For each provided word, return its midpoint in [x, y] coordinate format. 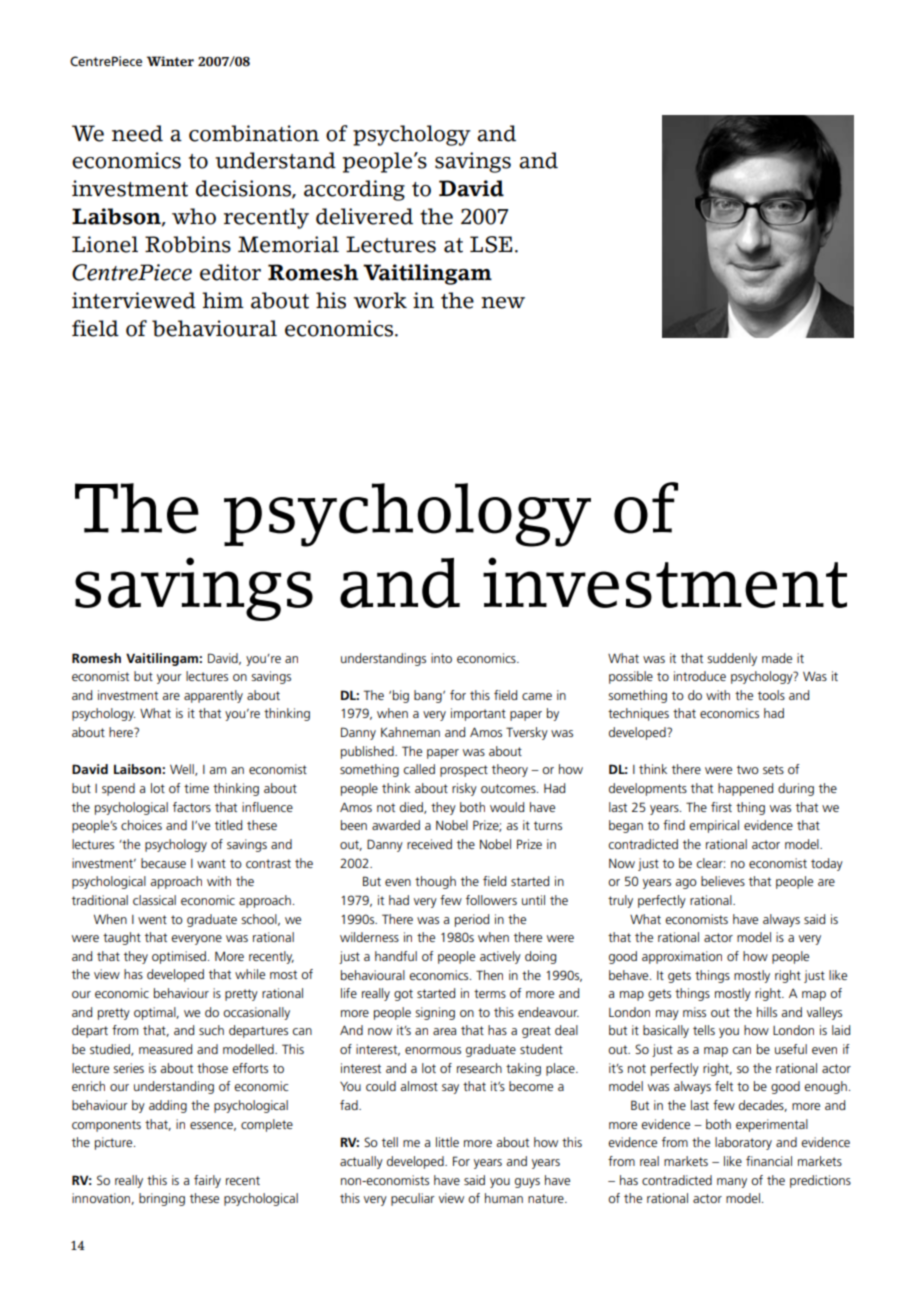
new [503, 303]
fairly [207, 1181]
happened [745, 789]
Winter [170, 61]
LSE [491, 244]
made [777, 658]
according [354, 190]
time [196, 788]
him [223, 300]
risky [464, 789]
